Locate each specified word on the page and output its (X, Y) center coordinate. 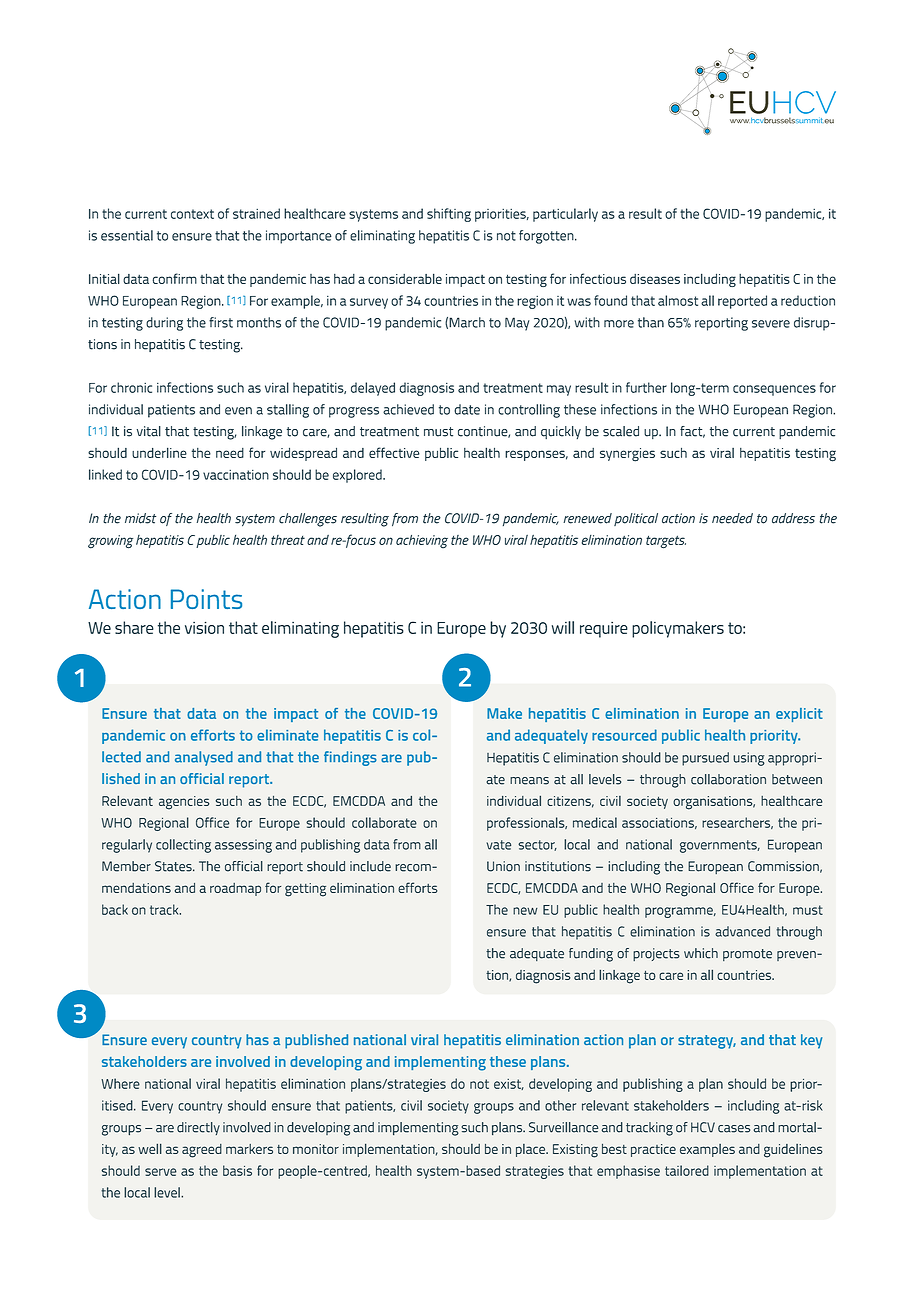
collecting (183, 846)
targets (666, 542)
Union (503, 866)
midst (140, 518)
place (531, 1150)
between (797, 779)
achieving (422, 542)
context (192, 214)
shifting (449, 215)
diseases (655, 279)
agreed (202, 1151)
